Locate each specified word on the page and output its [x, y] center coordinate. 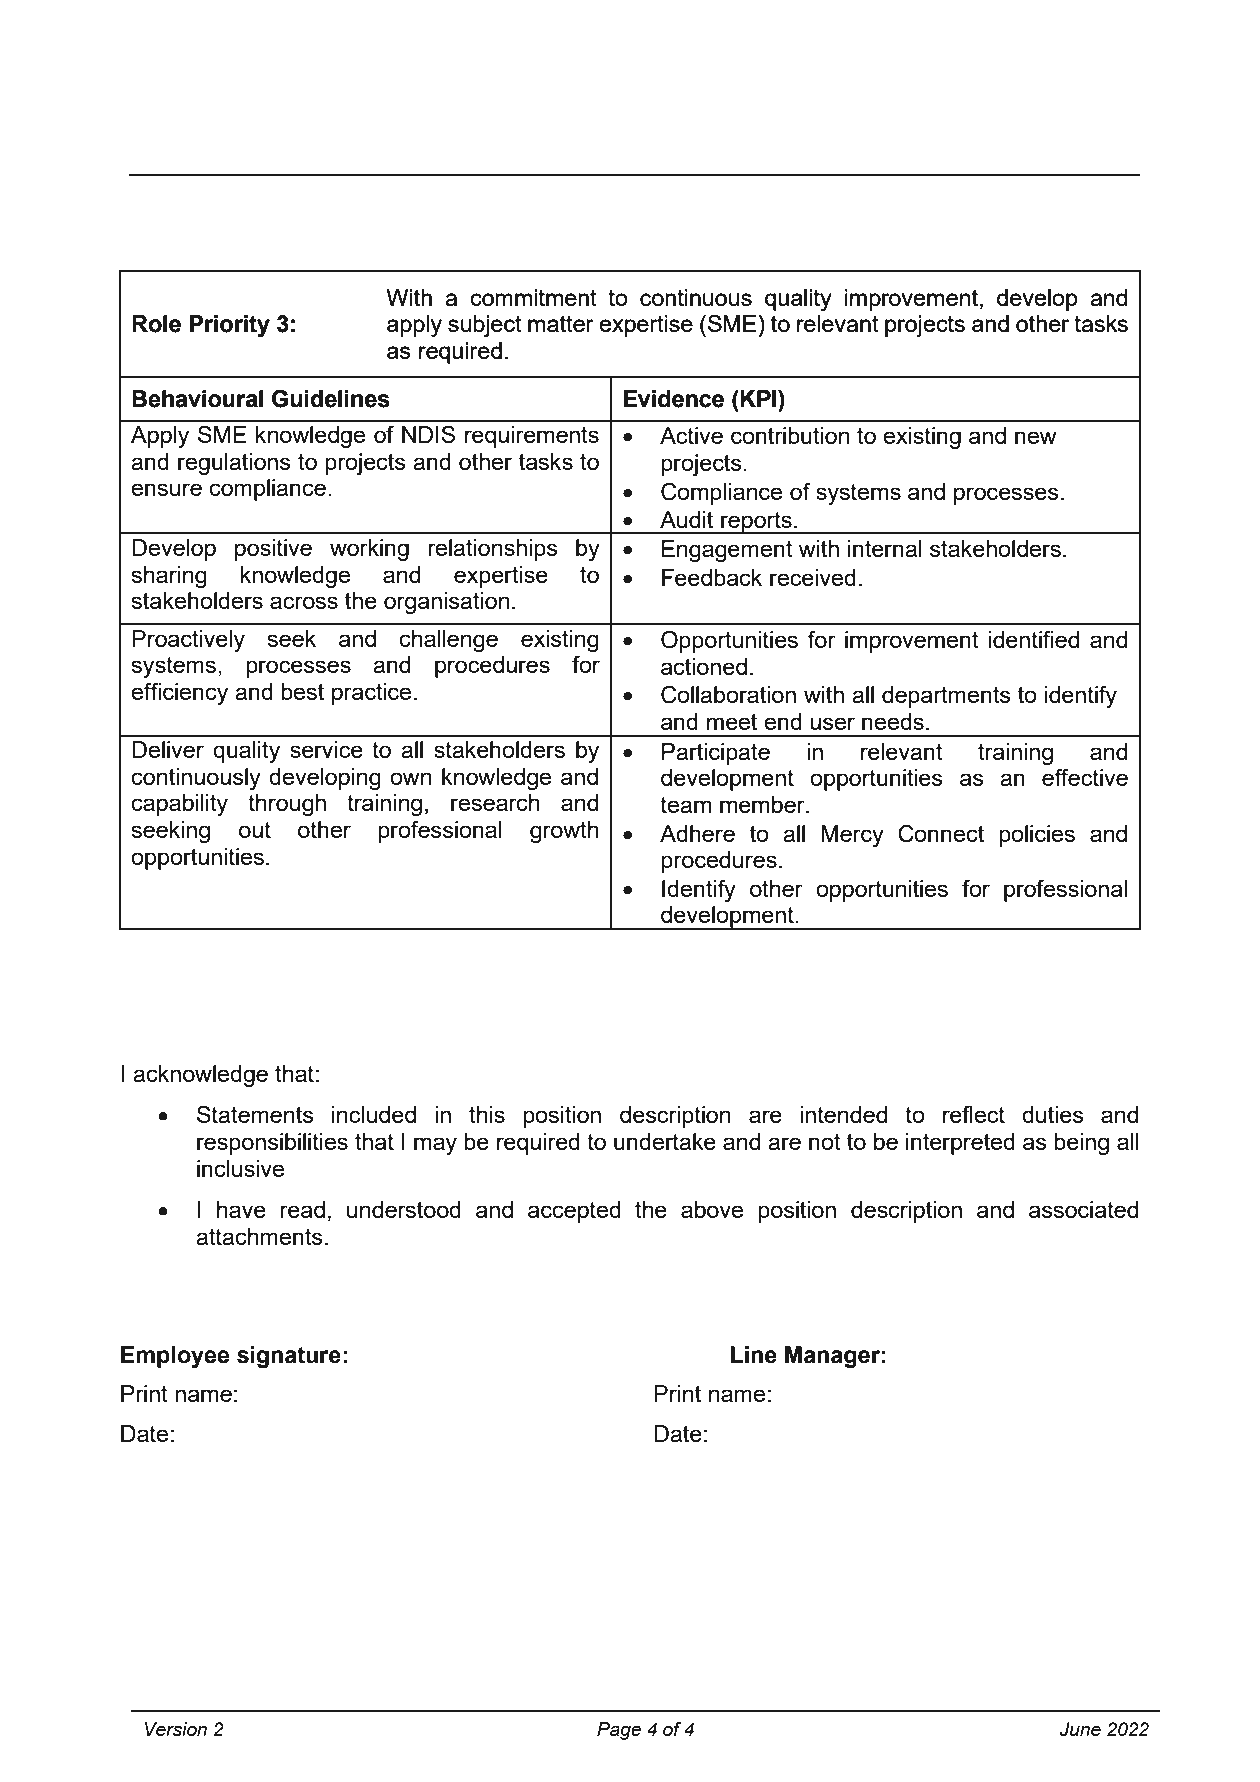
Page [619, 1731]
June [1080, 1729]
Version [176, 1729]
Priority [230, 326]
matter [561, 324]
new [1036, 437]
